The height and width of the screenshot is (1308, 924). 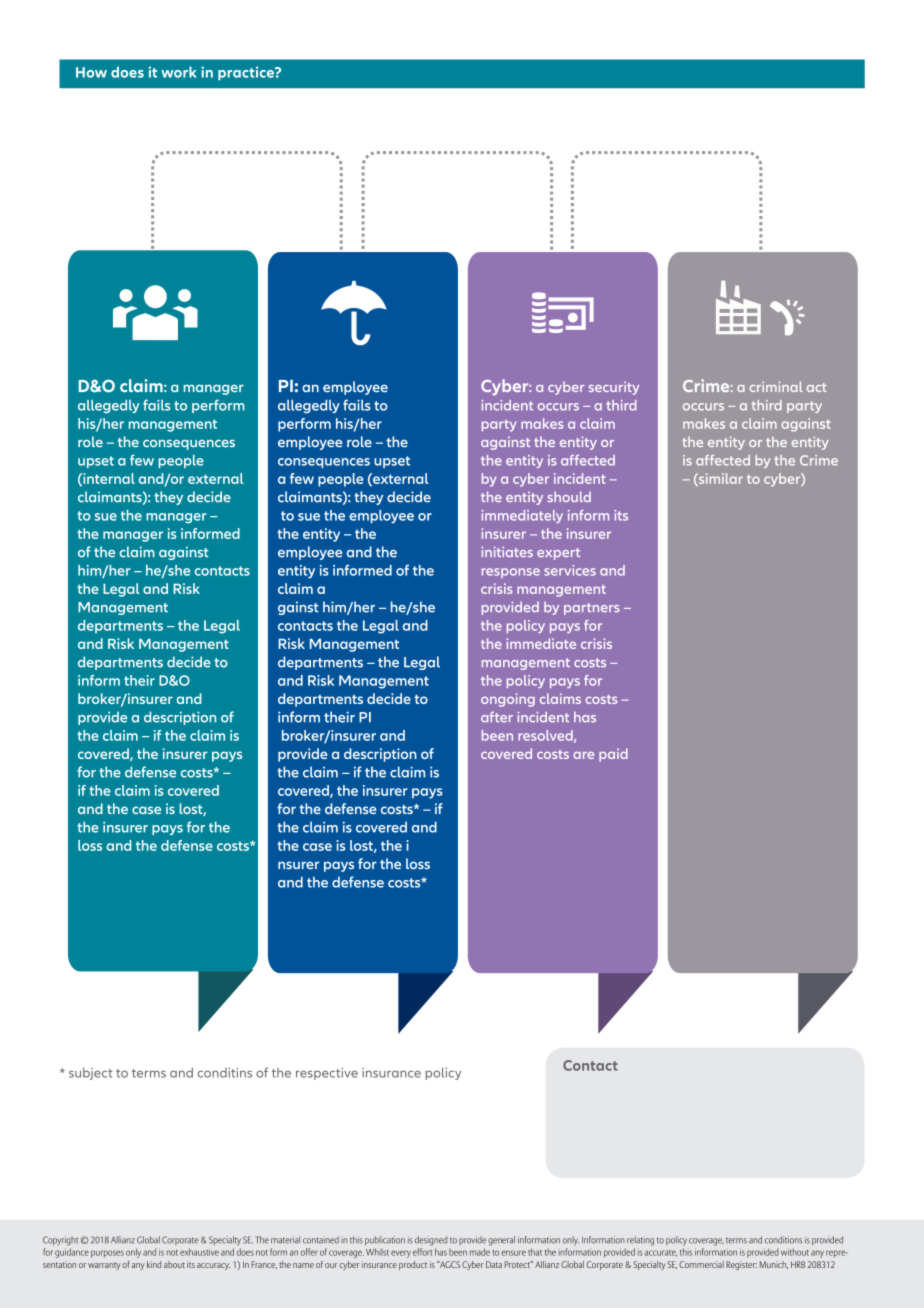 What do you see at coordinates (154, 1264) in the screenshot?
I see `kind` at bounding box center [154, 1264].
